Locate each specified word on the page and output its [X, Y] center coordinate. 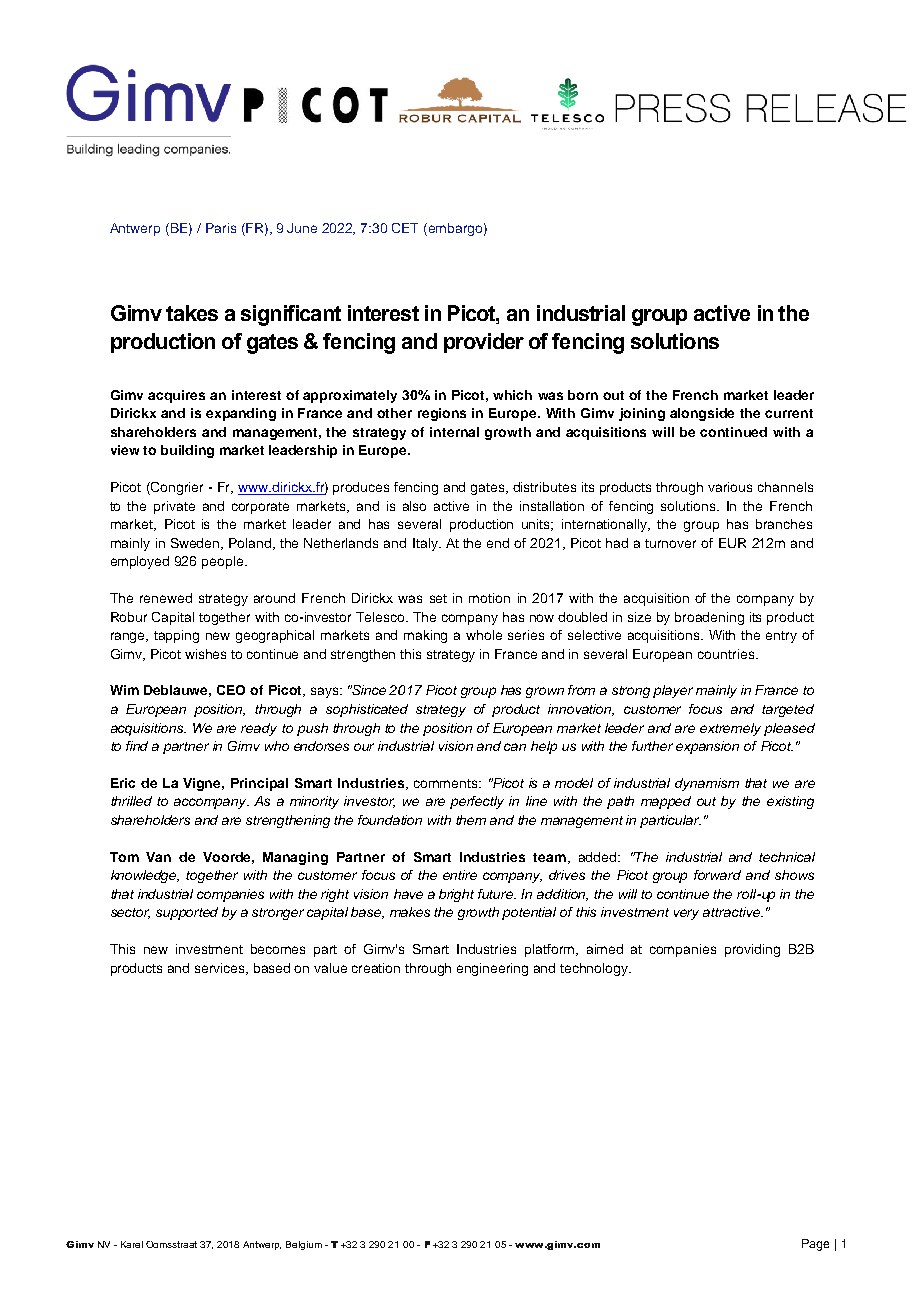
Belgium [304, 1245]
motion [489, 598]
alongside [702, 414]
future [497, 894]
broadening [709, 618]
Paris [221, 228]
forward [717, 875]
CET [405, 228]
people [224, 562]
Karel [132, 1244]
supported [187, 913]
